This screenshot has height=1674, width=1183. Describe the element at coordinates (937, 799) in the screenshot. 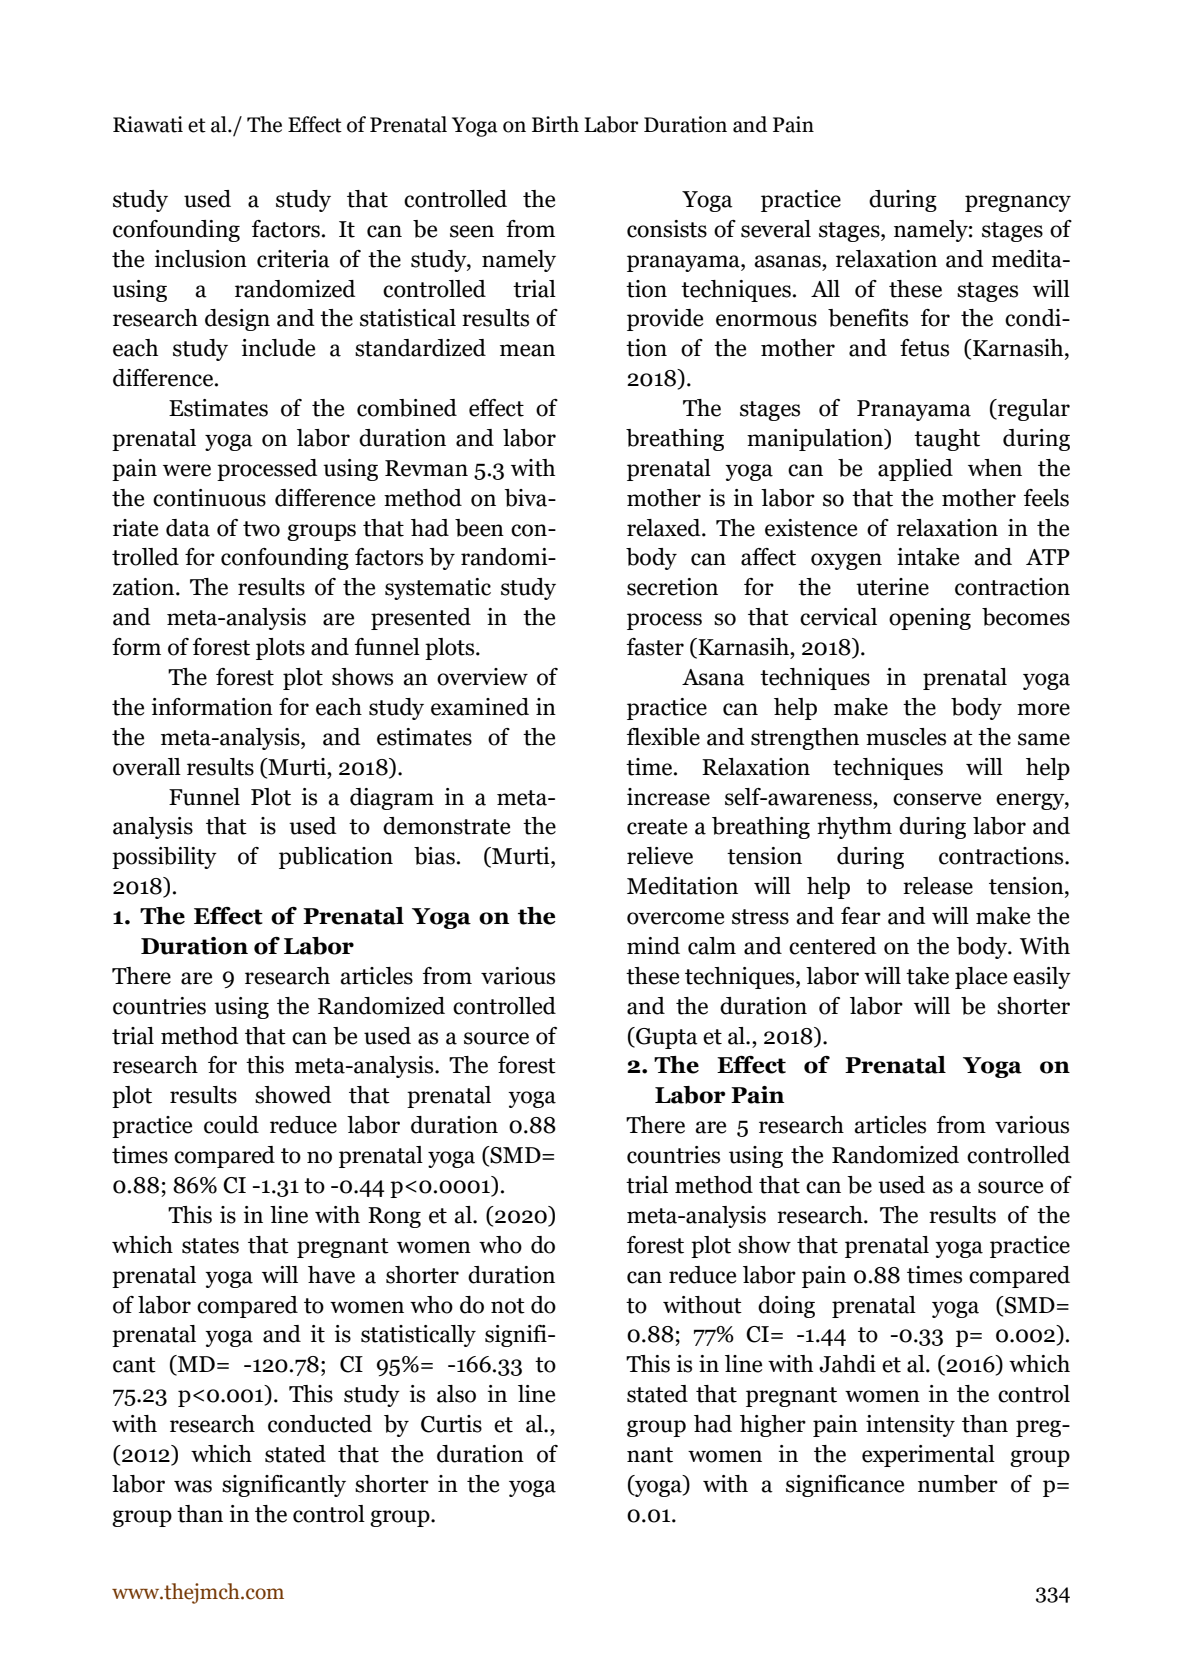

I see `conserve` at that location.
